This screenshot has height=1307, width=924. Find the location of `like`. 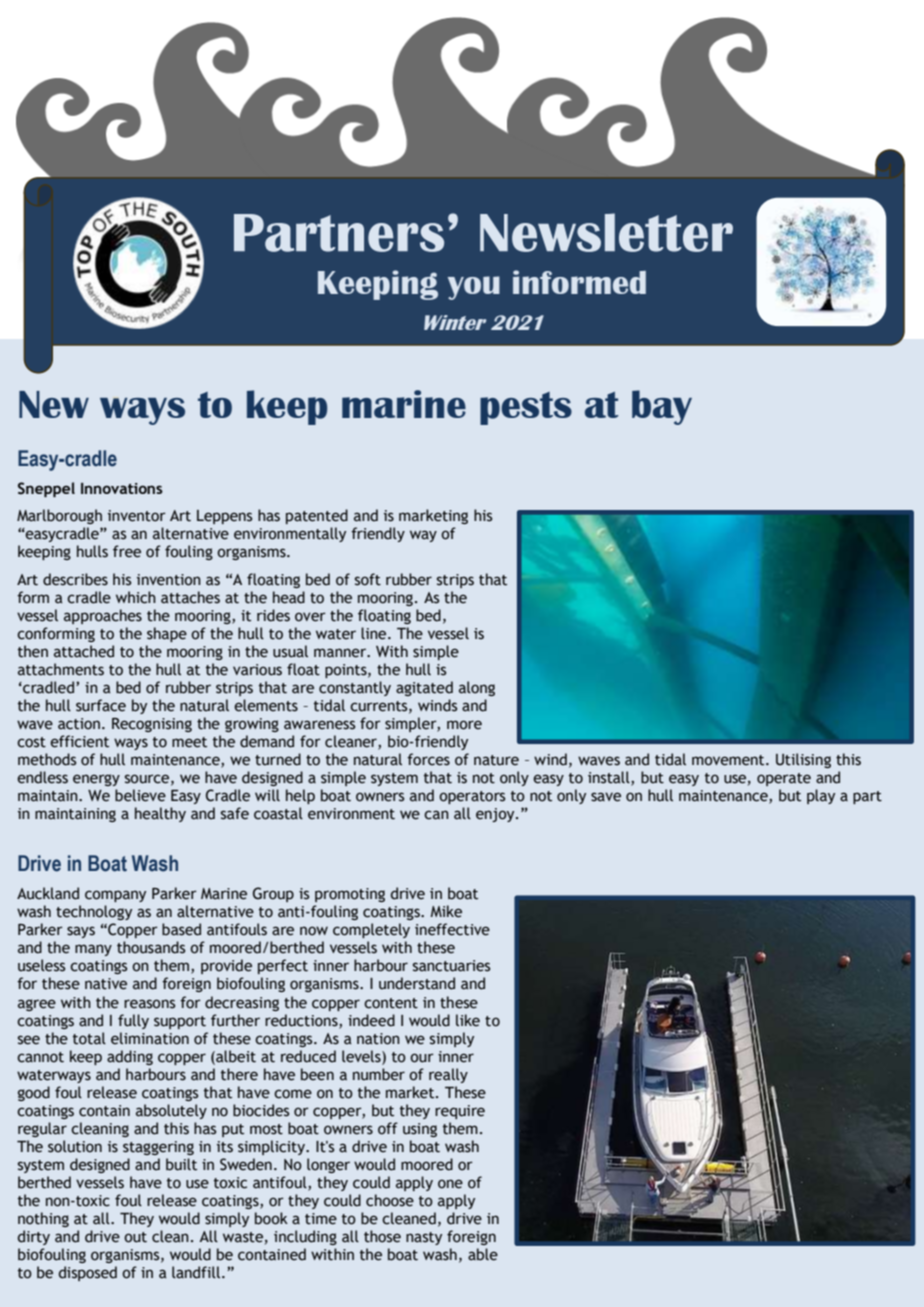

like is located at coordinates (468, 1020).
